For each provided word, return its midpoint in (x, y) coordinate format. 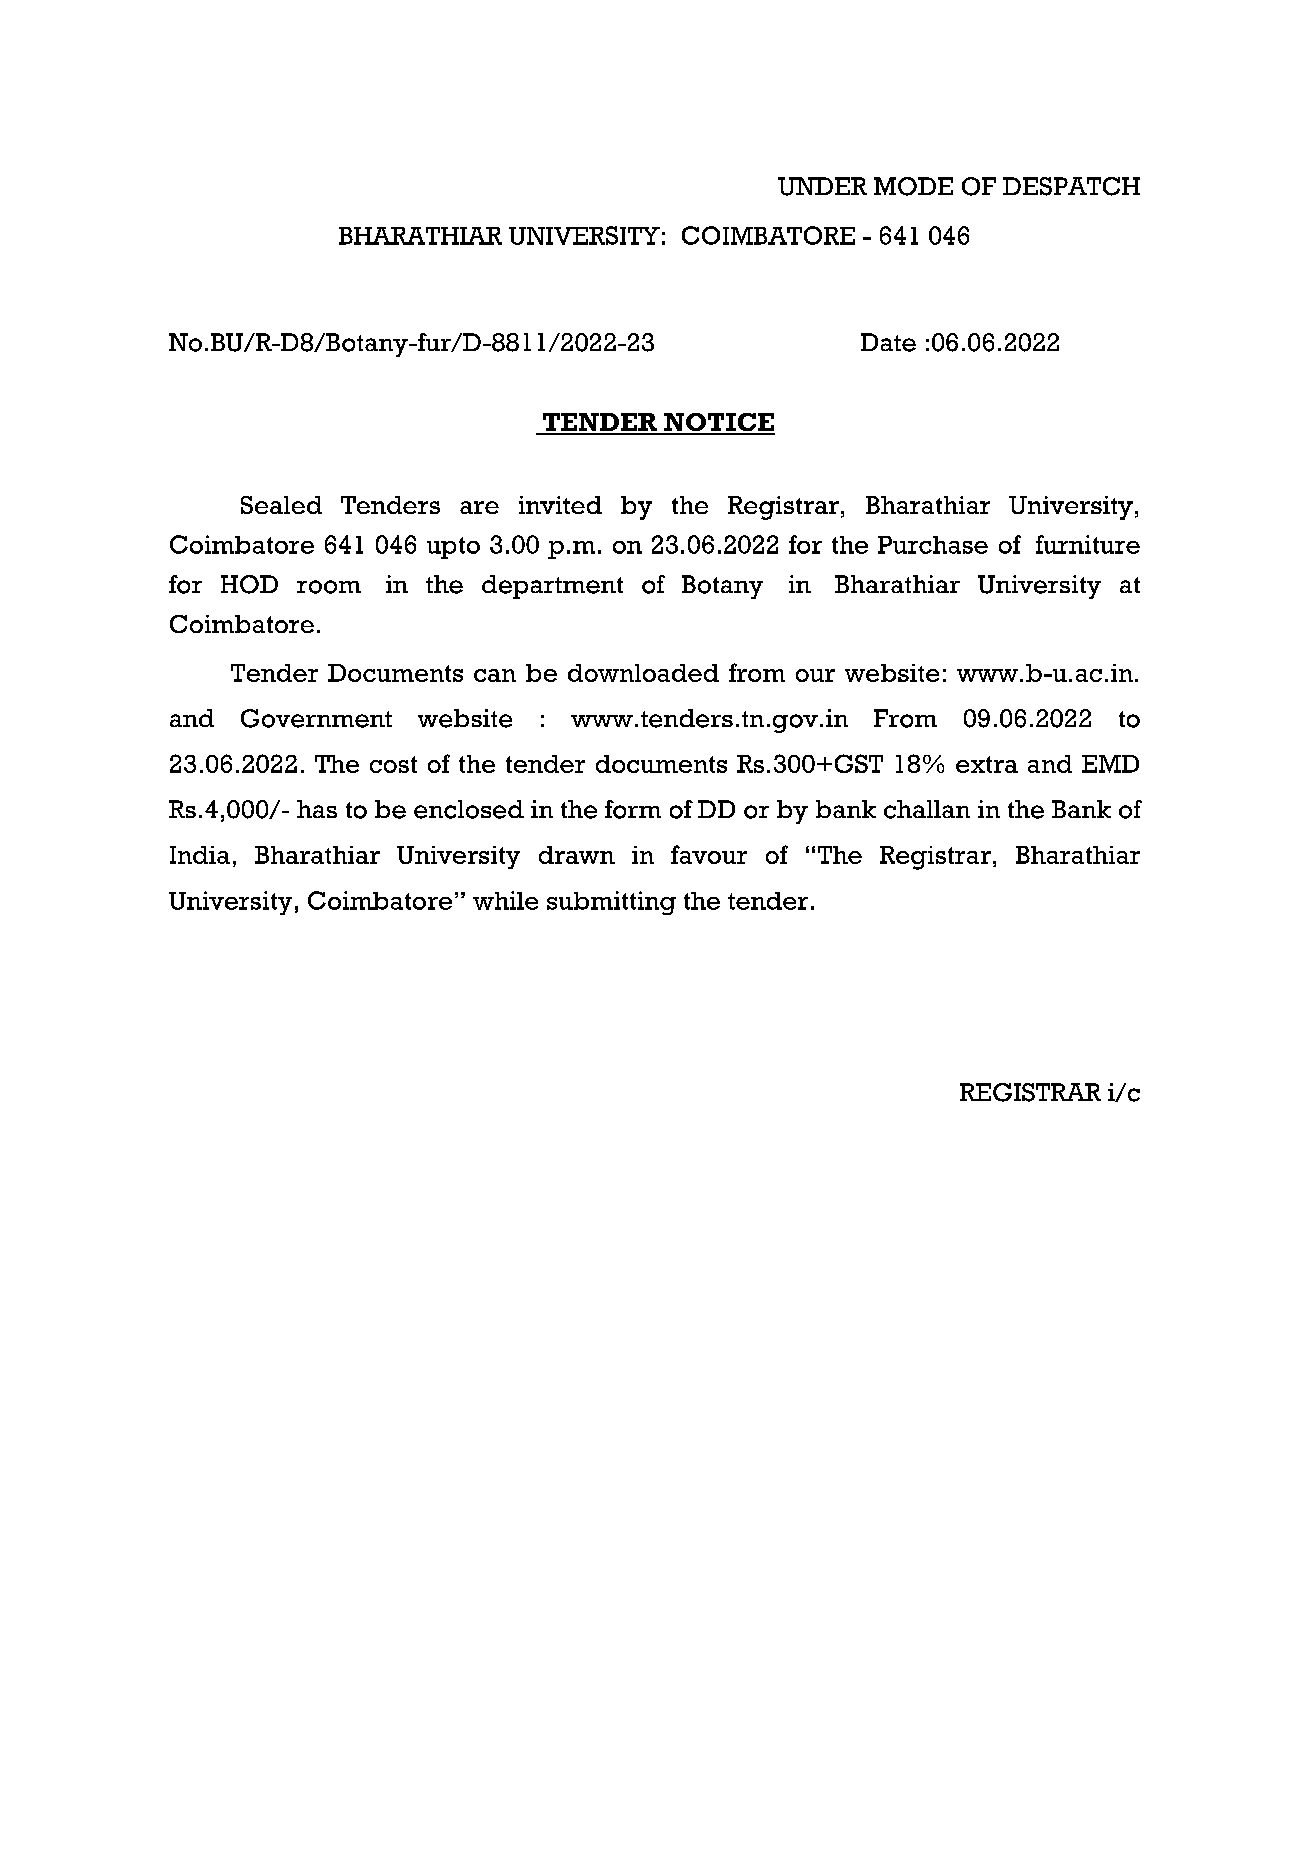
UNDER (822, 186)
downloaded (643, 673)
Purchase (933, 545)
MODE (913, 186)
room (329, 587)
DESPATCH (1071, 186)
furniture (1088, 544)
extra (987, 764)
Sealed (281, 505)
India (200, 855)
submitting (611, 903)
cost (393, 764)
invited (560, 505)
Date (888, 342)
